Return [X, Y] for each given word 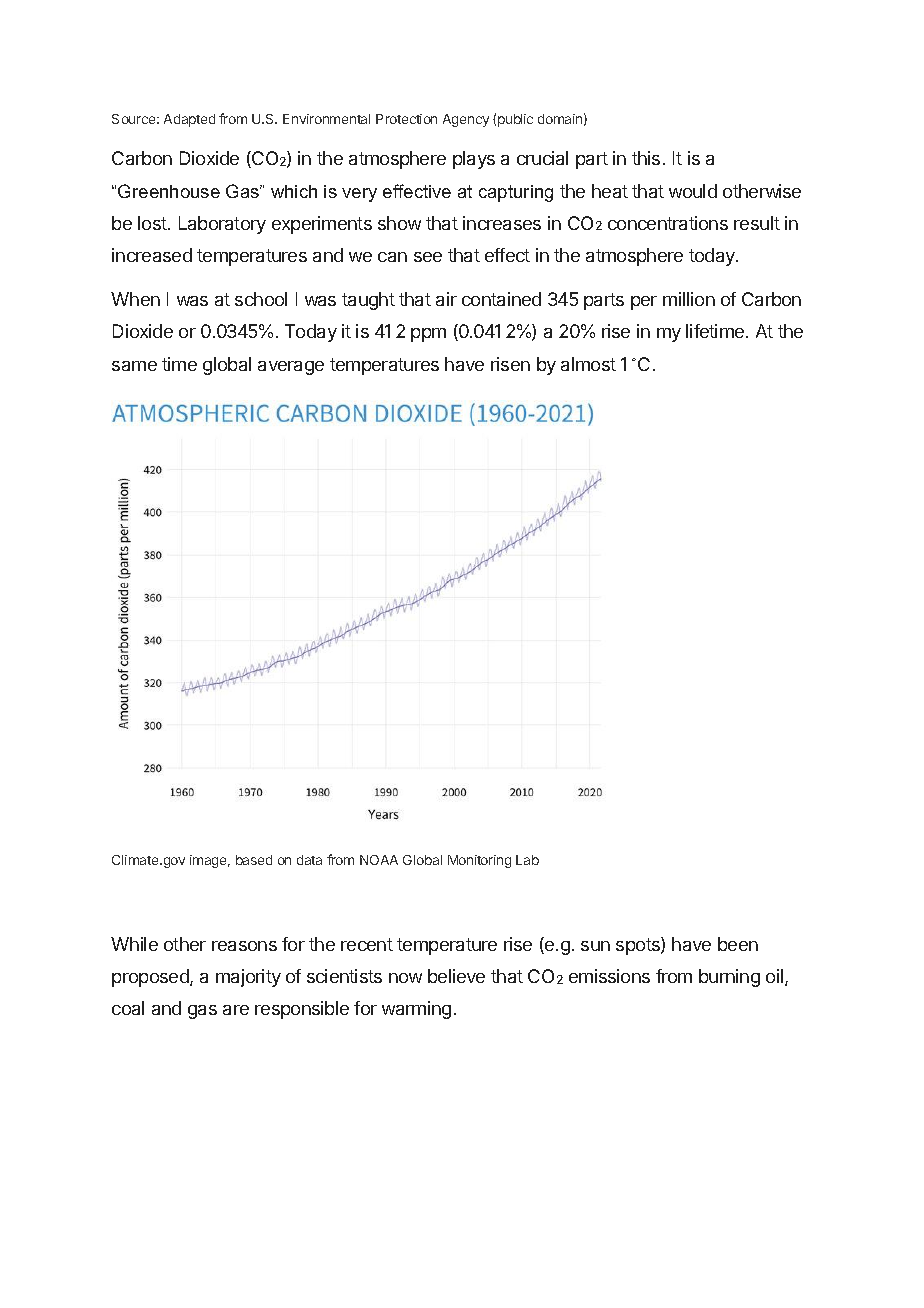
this [646, 158]
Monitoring [479, 861]
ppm [428, 335]
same [134, 366]
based [254, 860]
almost [588, 364]
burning [729, 978]
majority [248, 978]
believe [456, 976]
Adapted [189, 120]
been [738, 944]
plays [474, 160]
